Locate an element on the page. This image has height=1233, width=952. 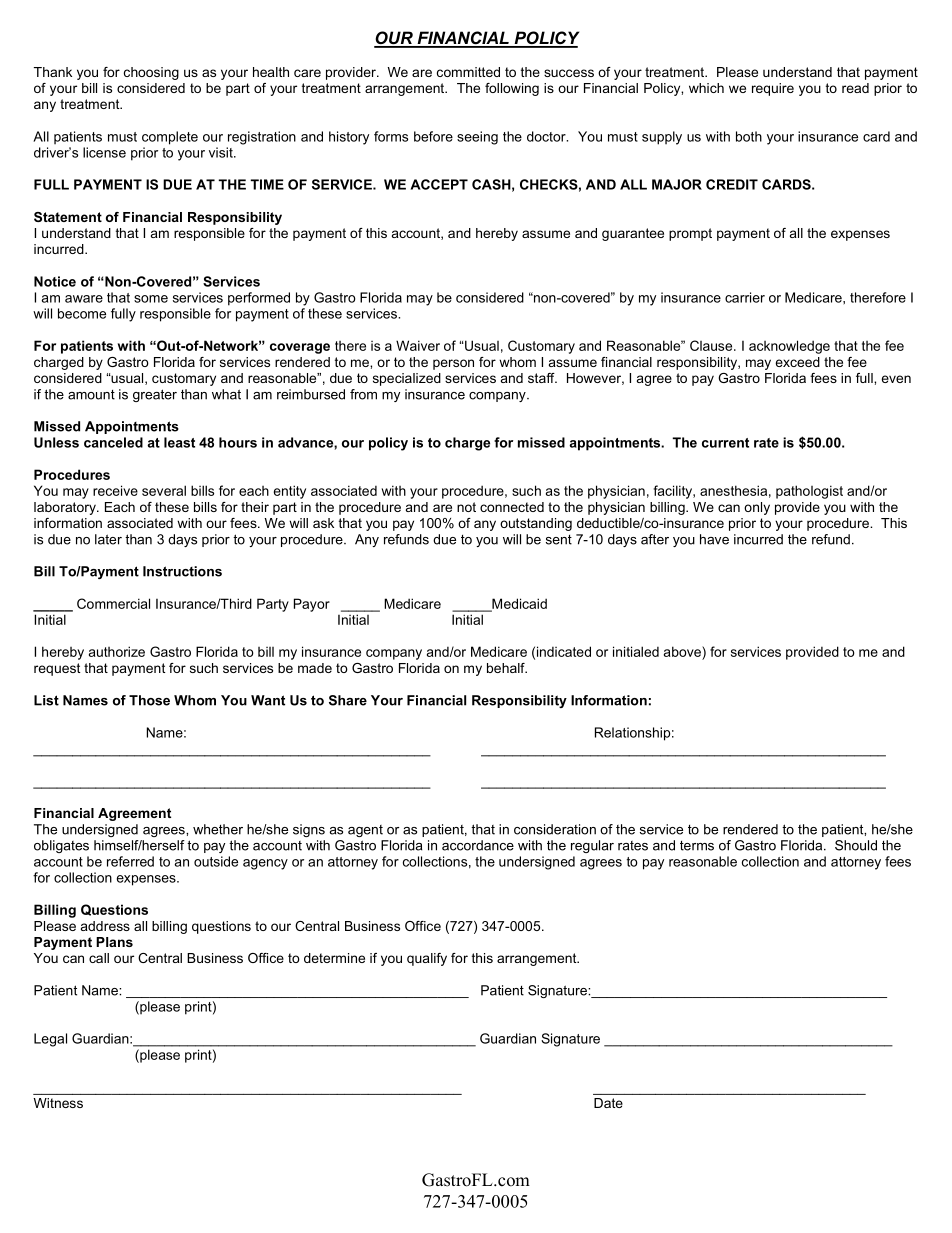
require is located at coordinates (773, 89).
